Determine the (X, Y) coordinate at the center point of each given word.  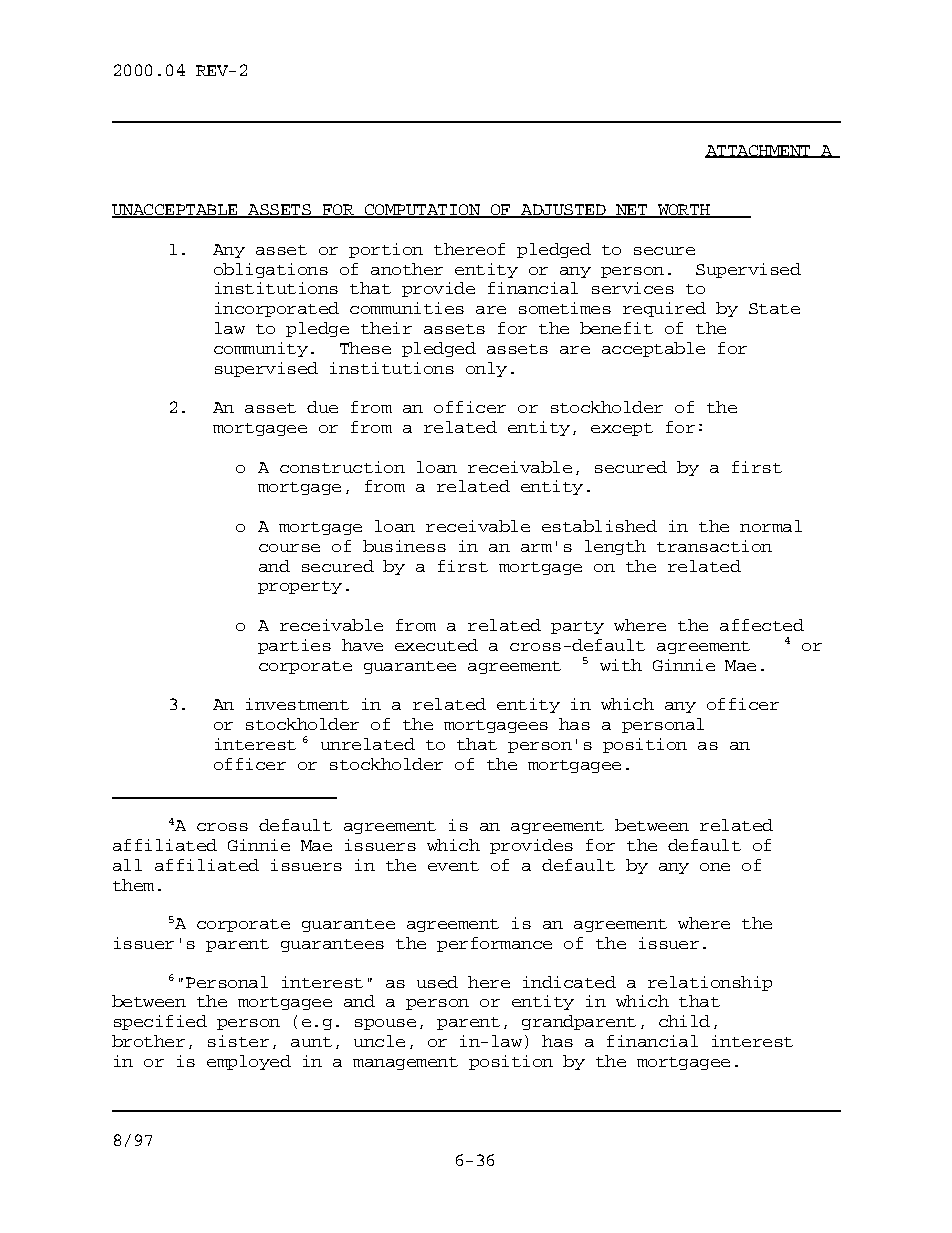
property (300, 587)
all (127, 865)
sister (238, 1041)
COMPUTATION (422, 211)
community (261, 349)
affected (762, 625)
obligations (271, 270)
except (622, 429)
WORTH (684, 211)
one (715, 867)
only (486, 369)
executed (436, 645)
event (453, 866)
